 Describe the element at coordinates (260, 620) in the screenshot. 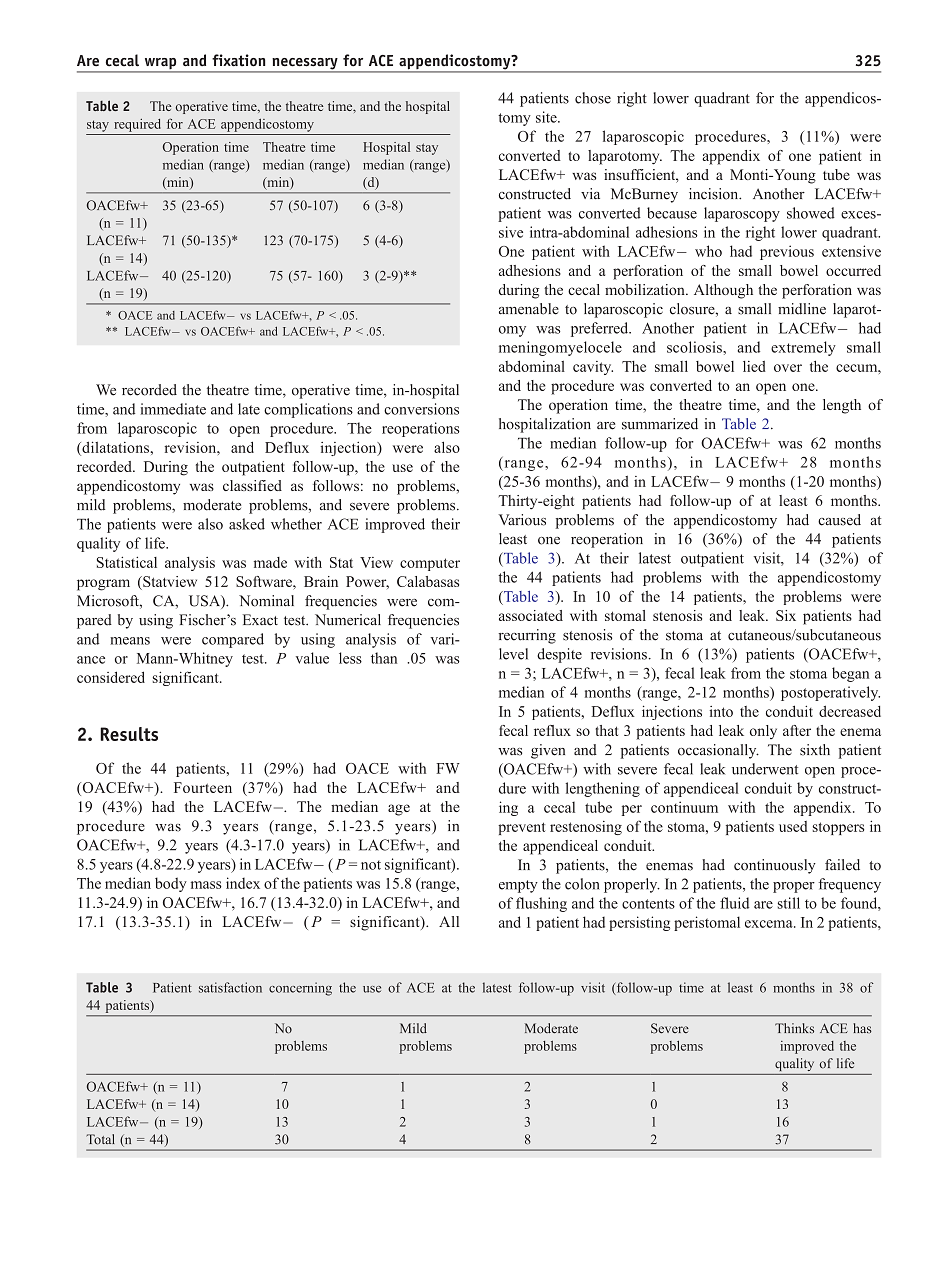

I see `Exact` at that location.
